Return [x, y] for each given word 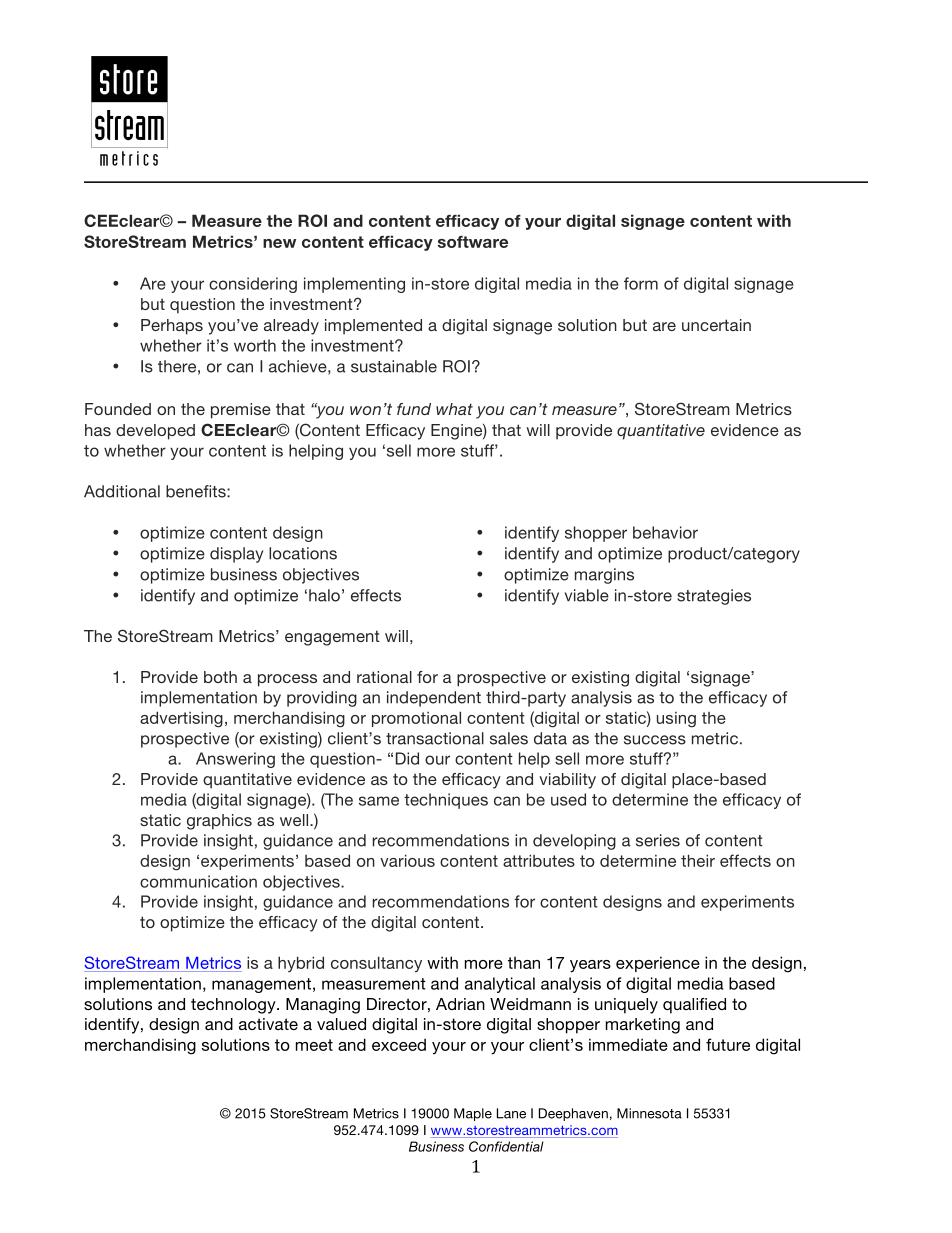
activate [268, 1024]
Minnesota [649, 1113]
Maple [473, 1114]
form [641, 283]
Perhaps [172, 327]
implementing [354, 285]
